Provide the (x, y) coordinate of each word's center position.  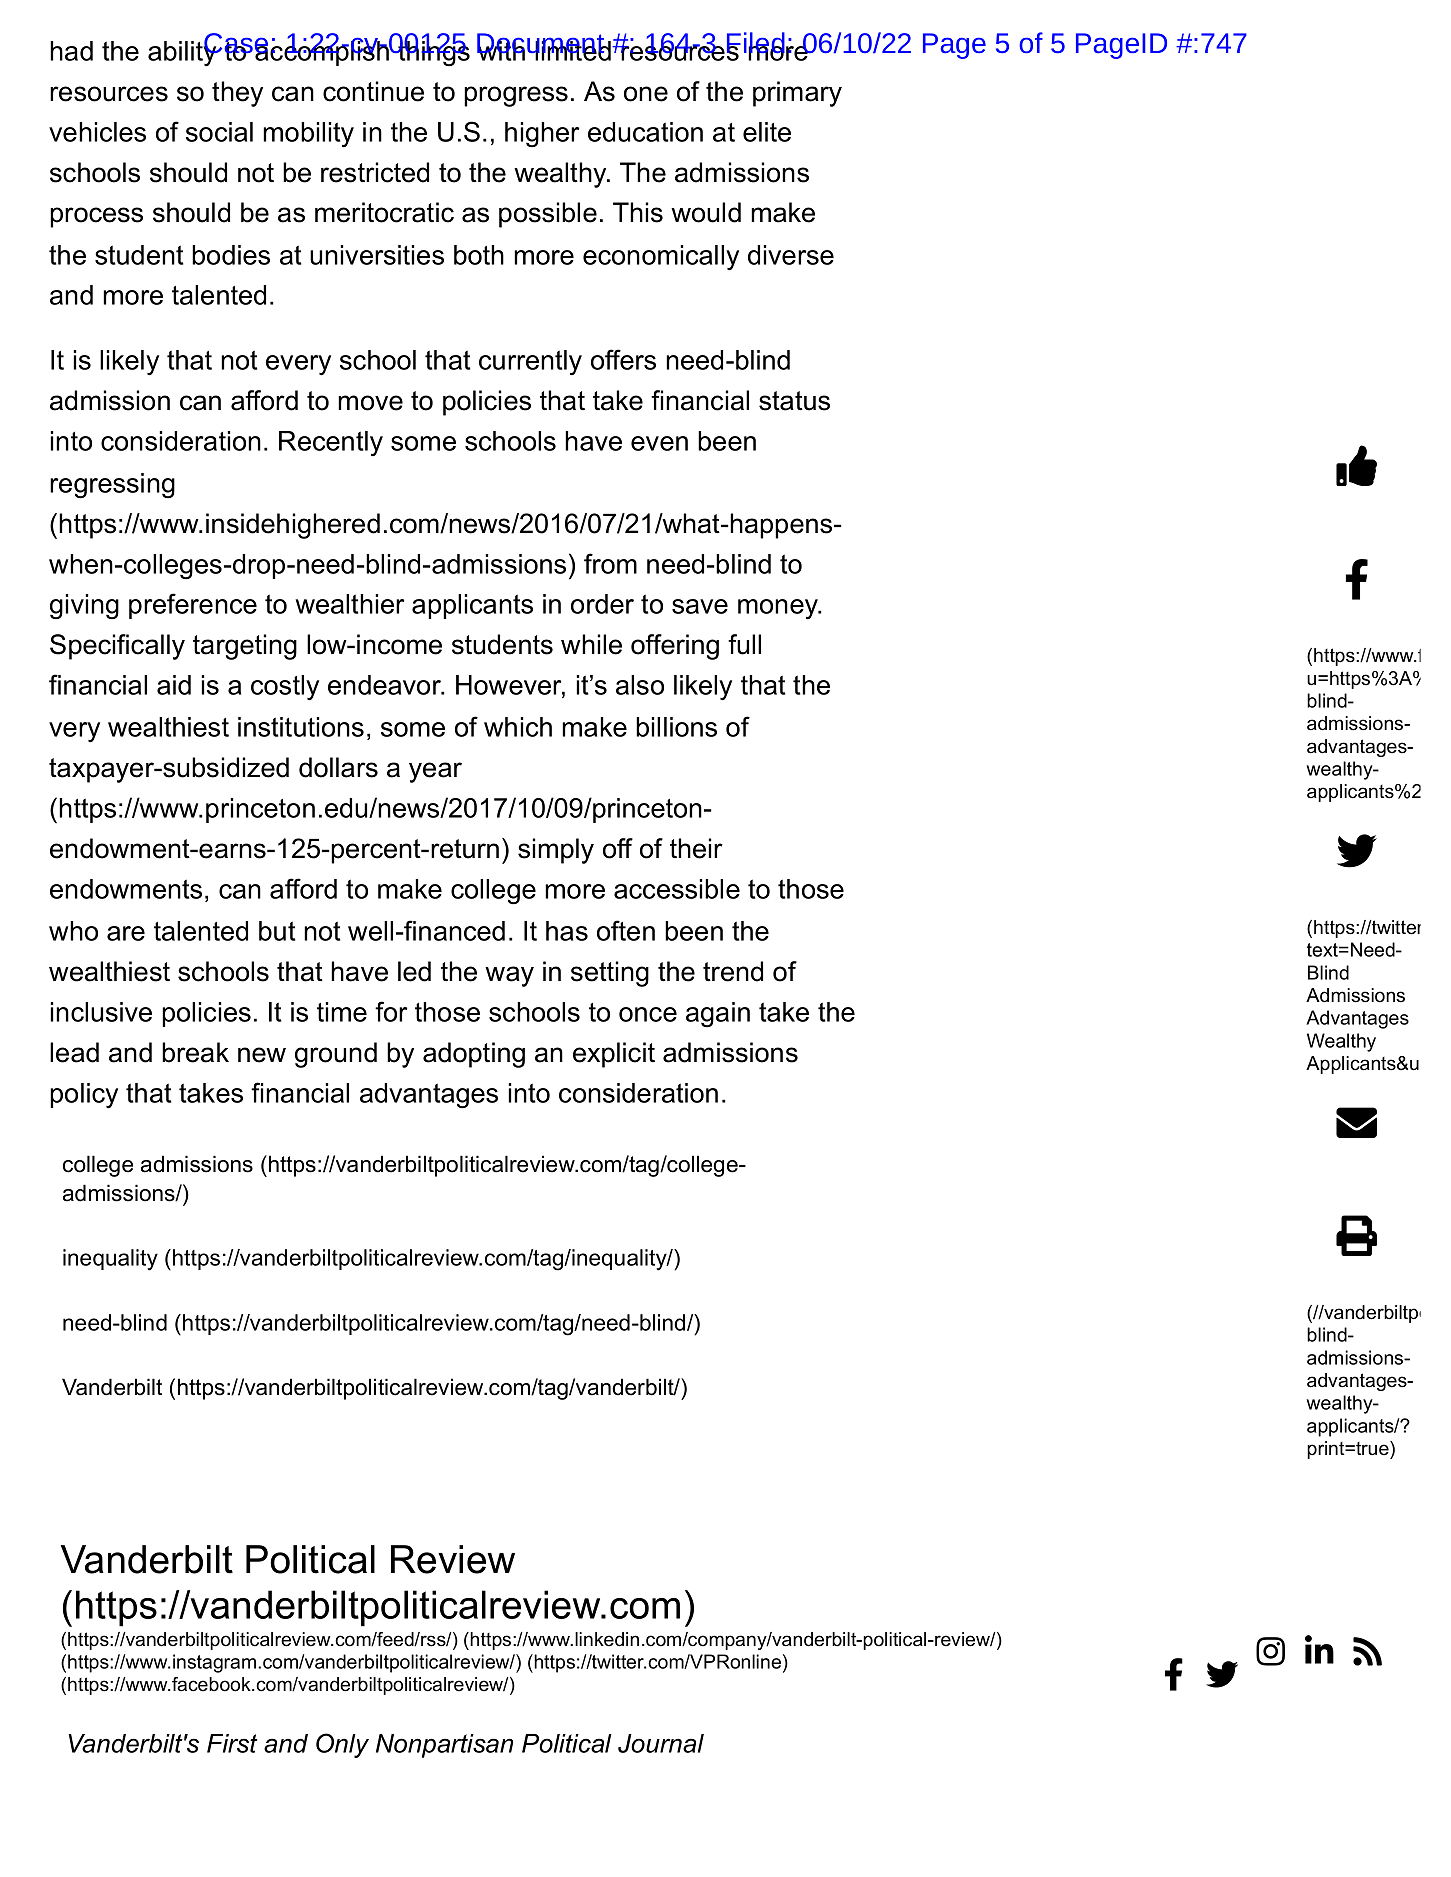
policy (84, 1095)
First (232, 1743)
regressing (112, 486)
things (433, 52)
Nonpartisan (444, 1746)
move (370, 403)
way (509, 976)
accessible (677, 889)
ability (183, 52)
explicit (614, 1055)
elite (767, 132)
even (659, 443)
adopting (474, 1055)
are (126, 933)
